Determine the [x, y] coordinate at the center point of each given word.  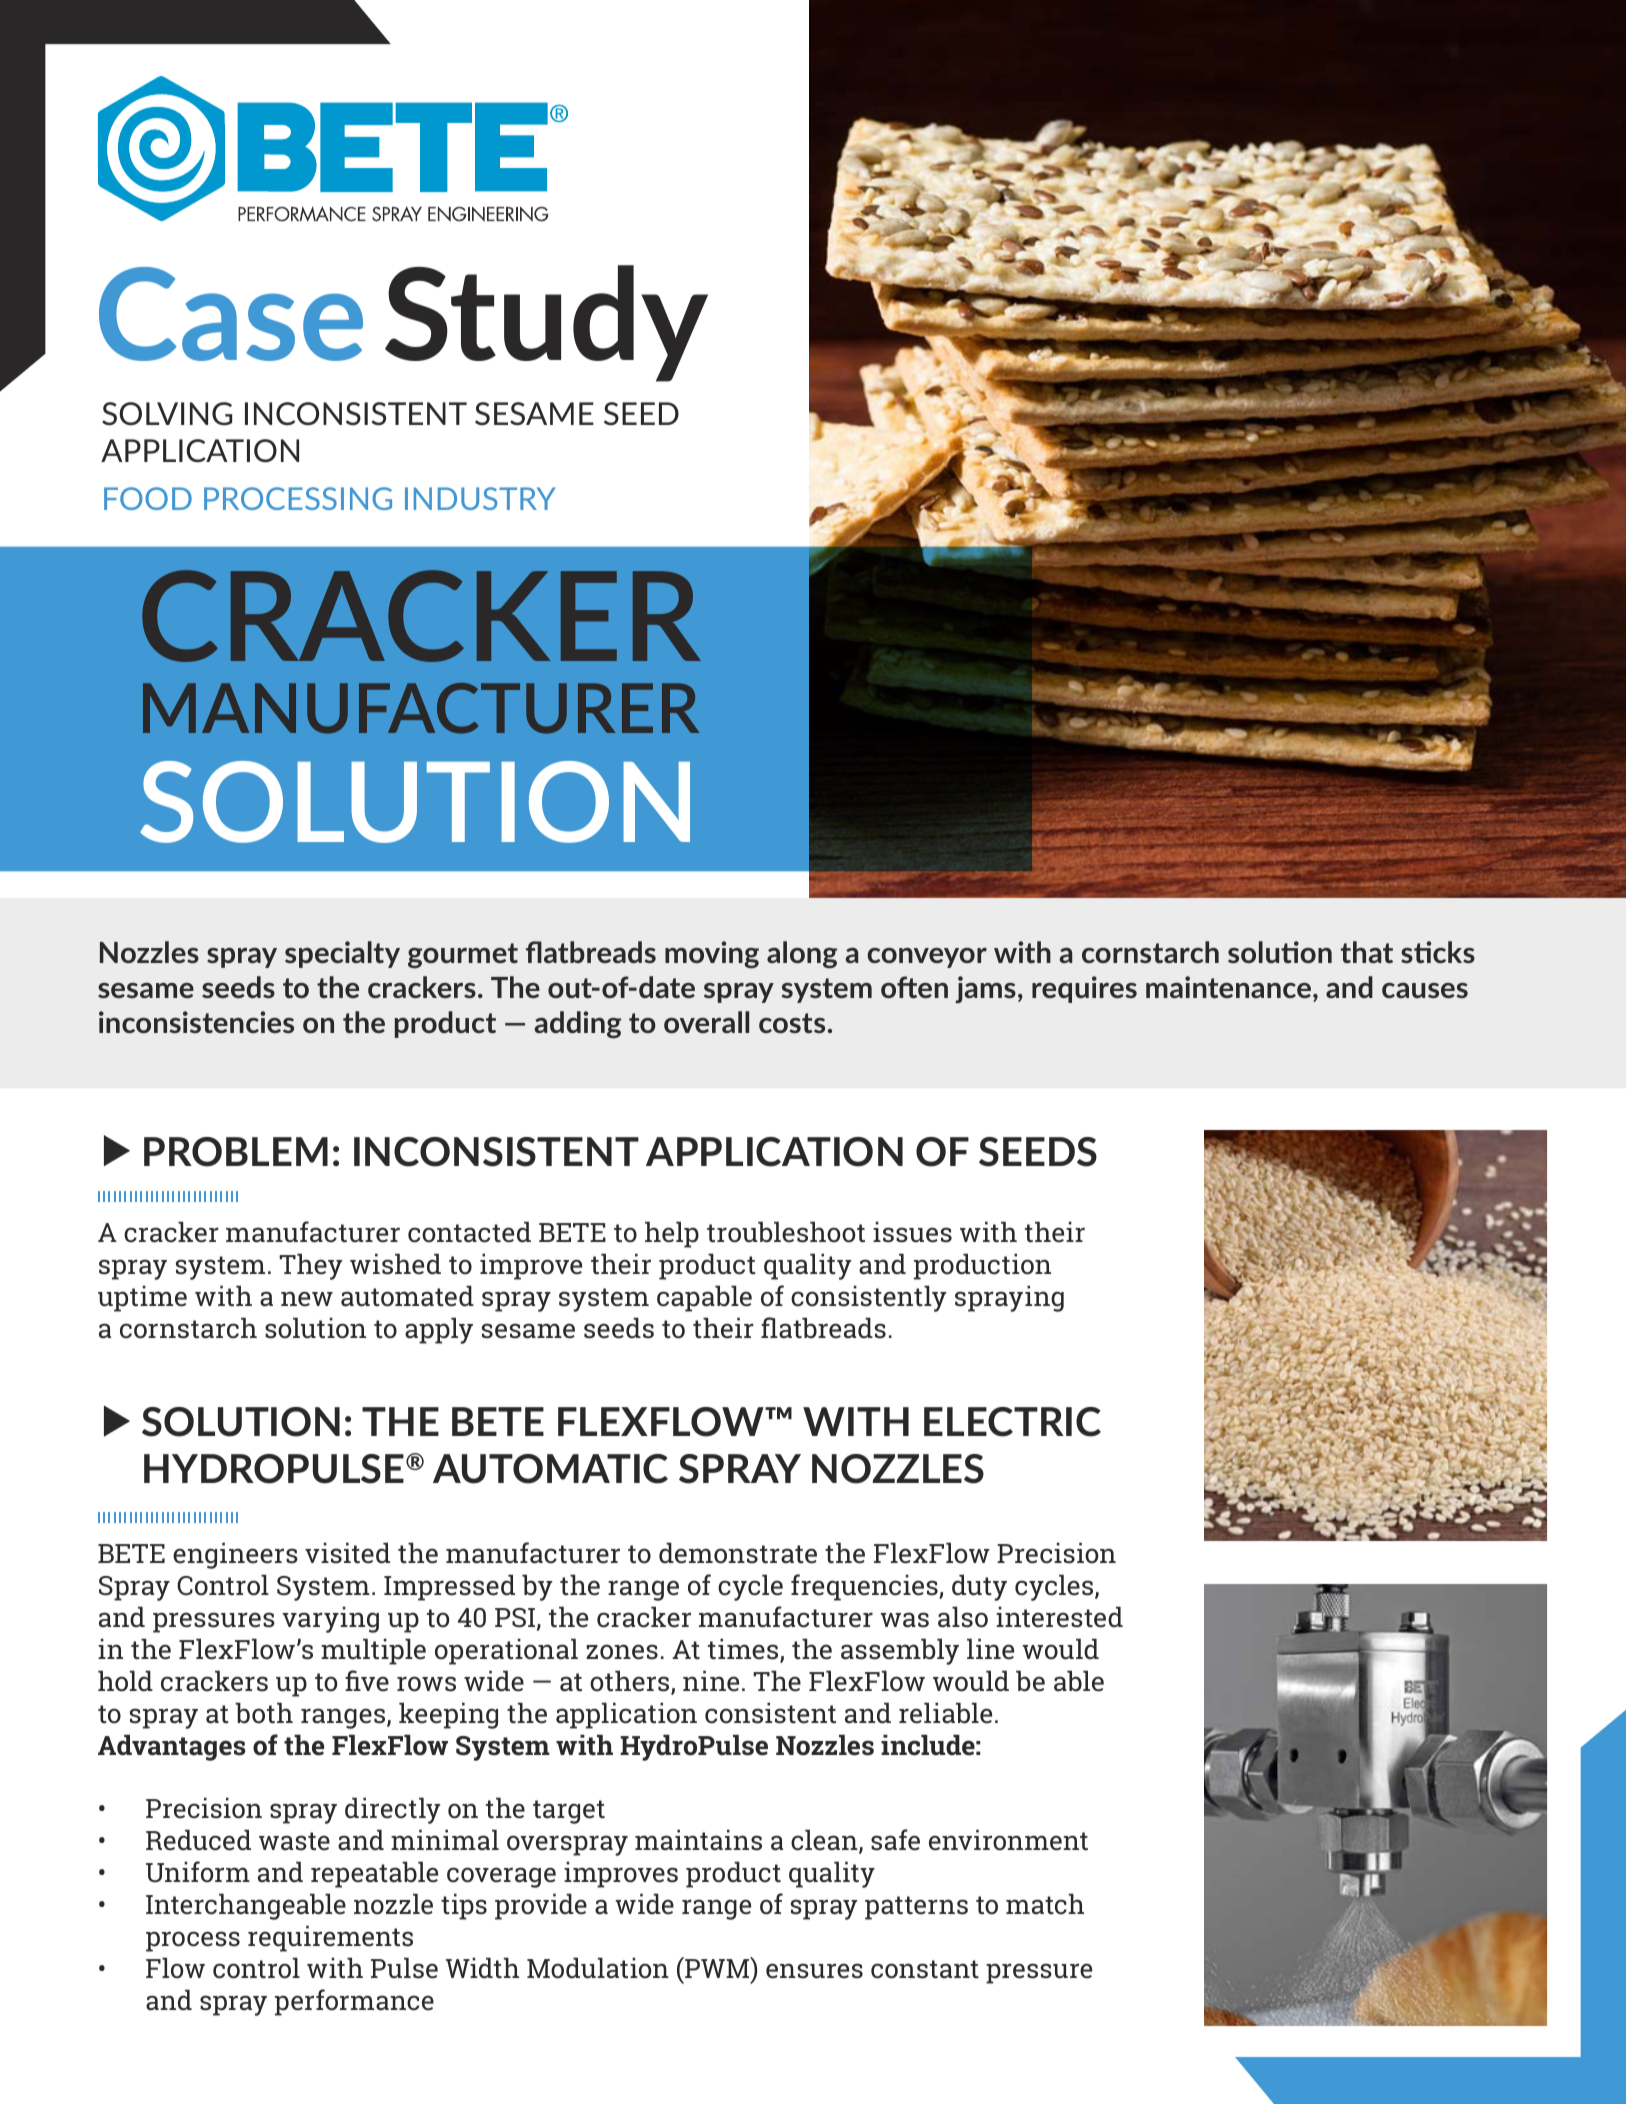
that [1366, 952]
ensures [814, 1971]
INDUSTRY [480, 498]
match [1045, 1904]
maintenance [1228, 987]
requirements [330, 1938]
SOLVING [167, 414]
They [311, 1266]
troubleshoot [786, 1232]
